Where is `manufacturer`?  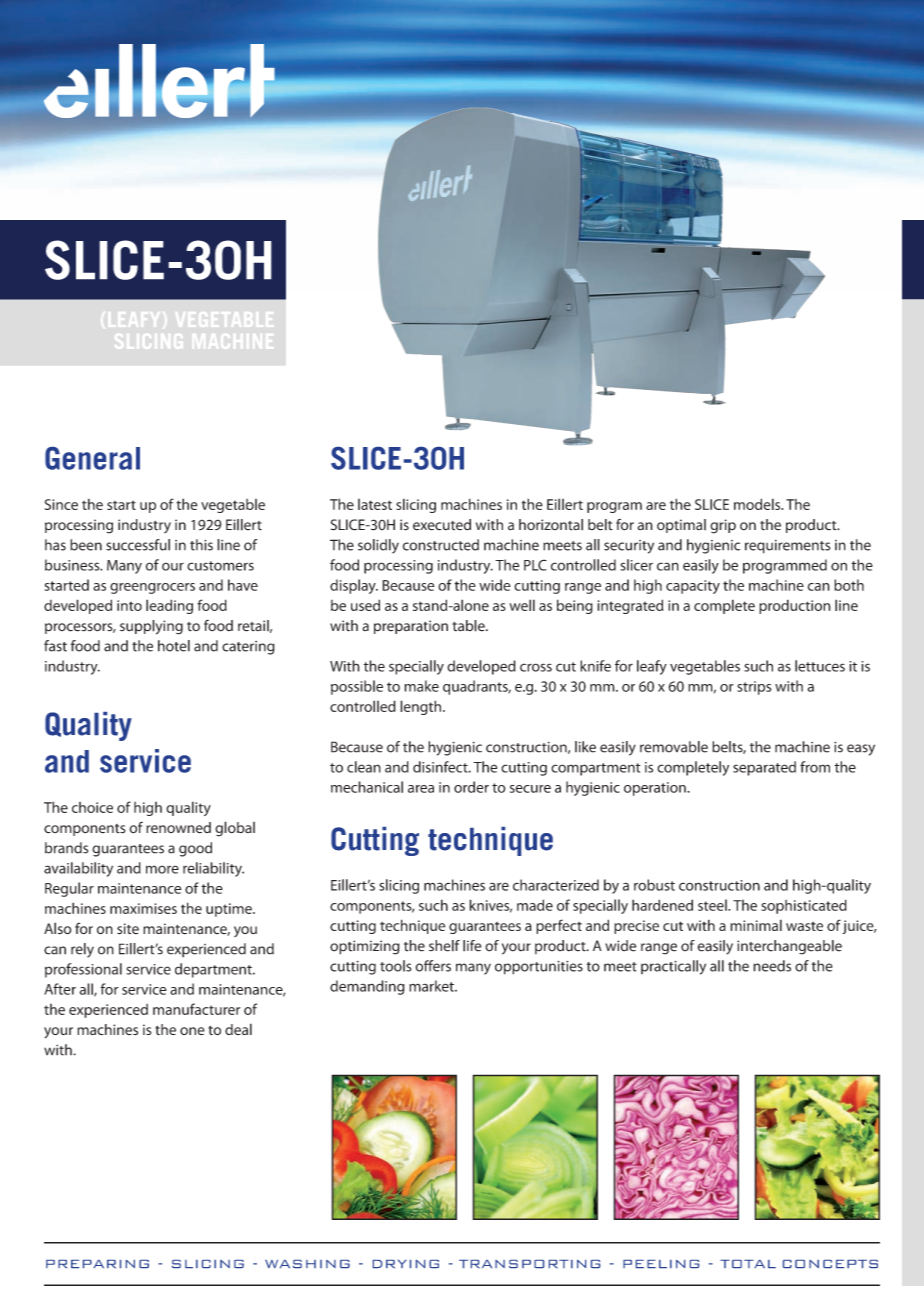 manufacturer is located at coordinates (196, 1009).
